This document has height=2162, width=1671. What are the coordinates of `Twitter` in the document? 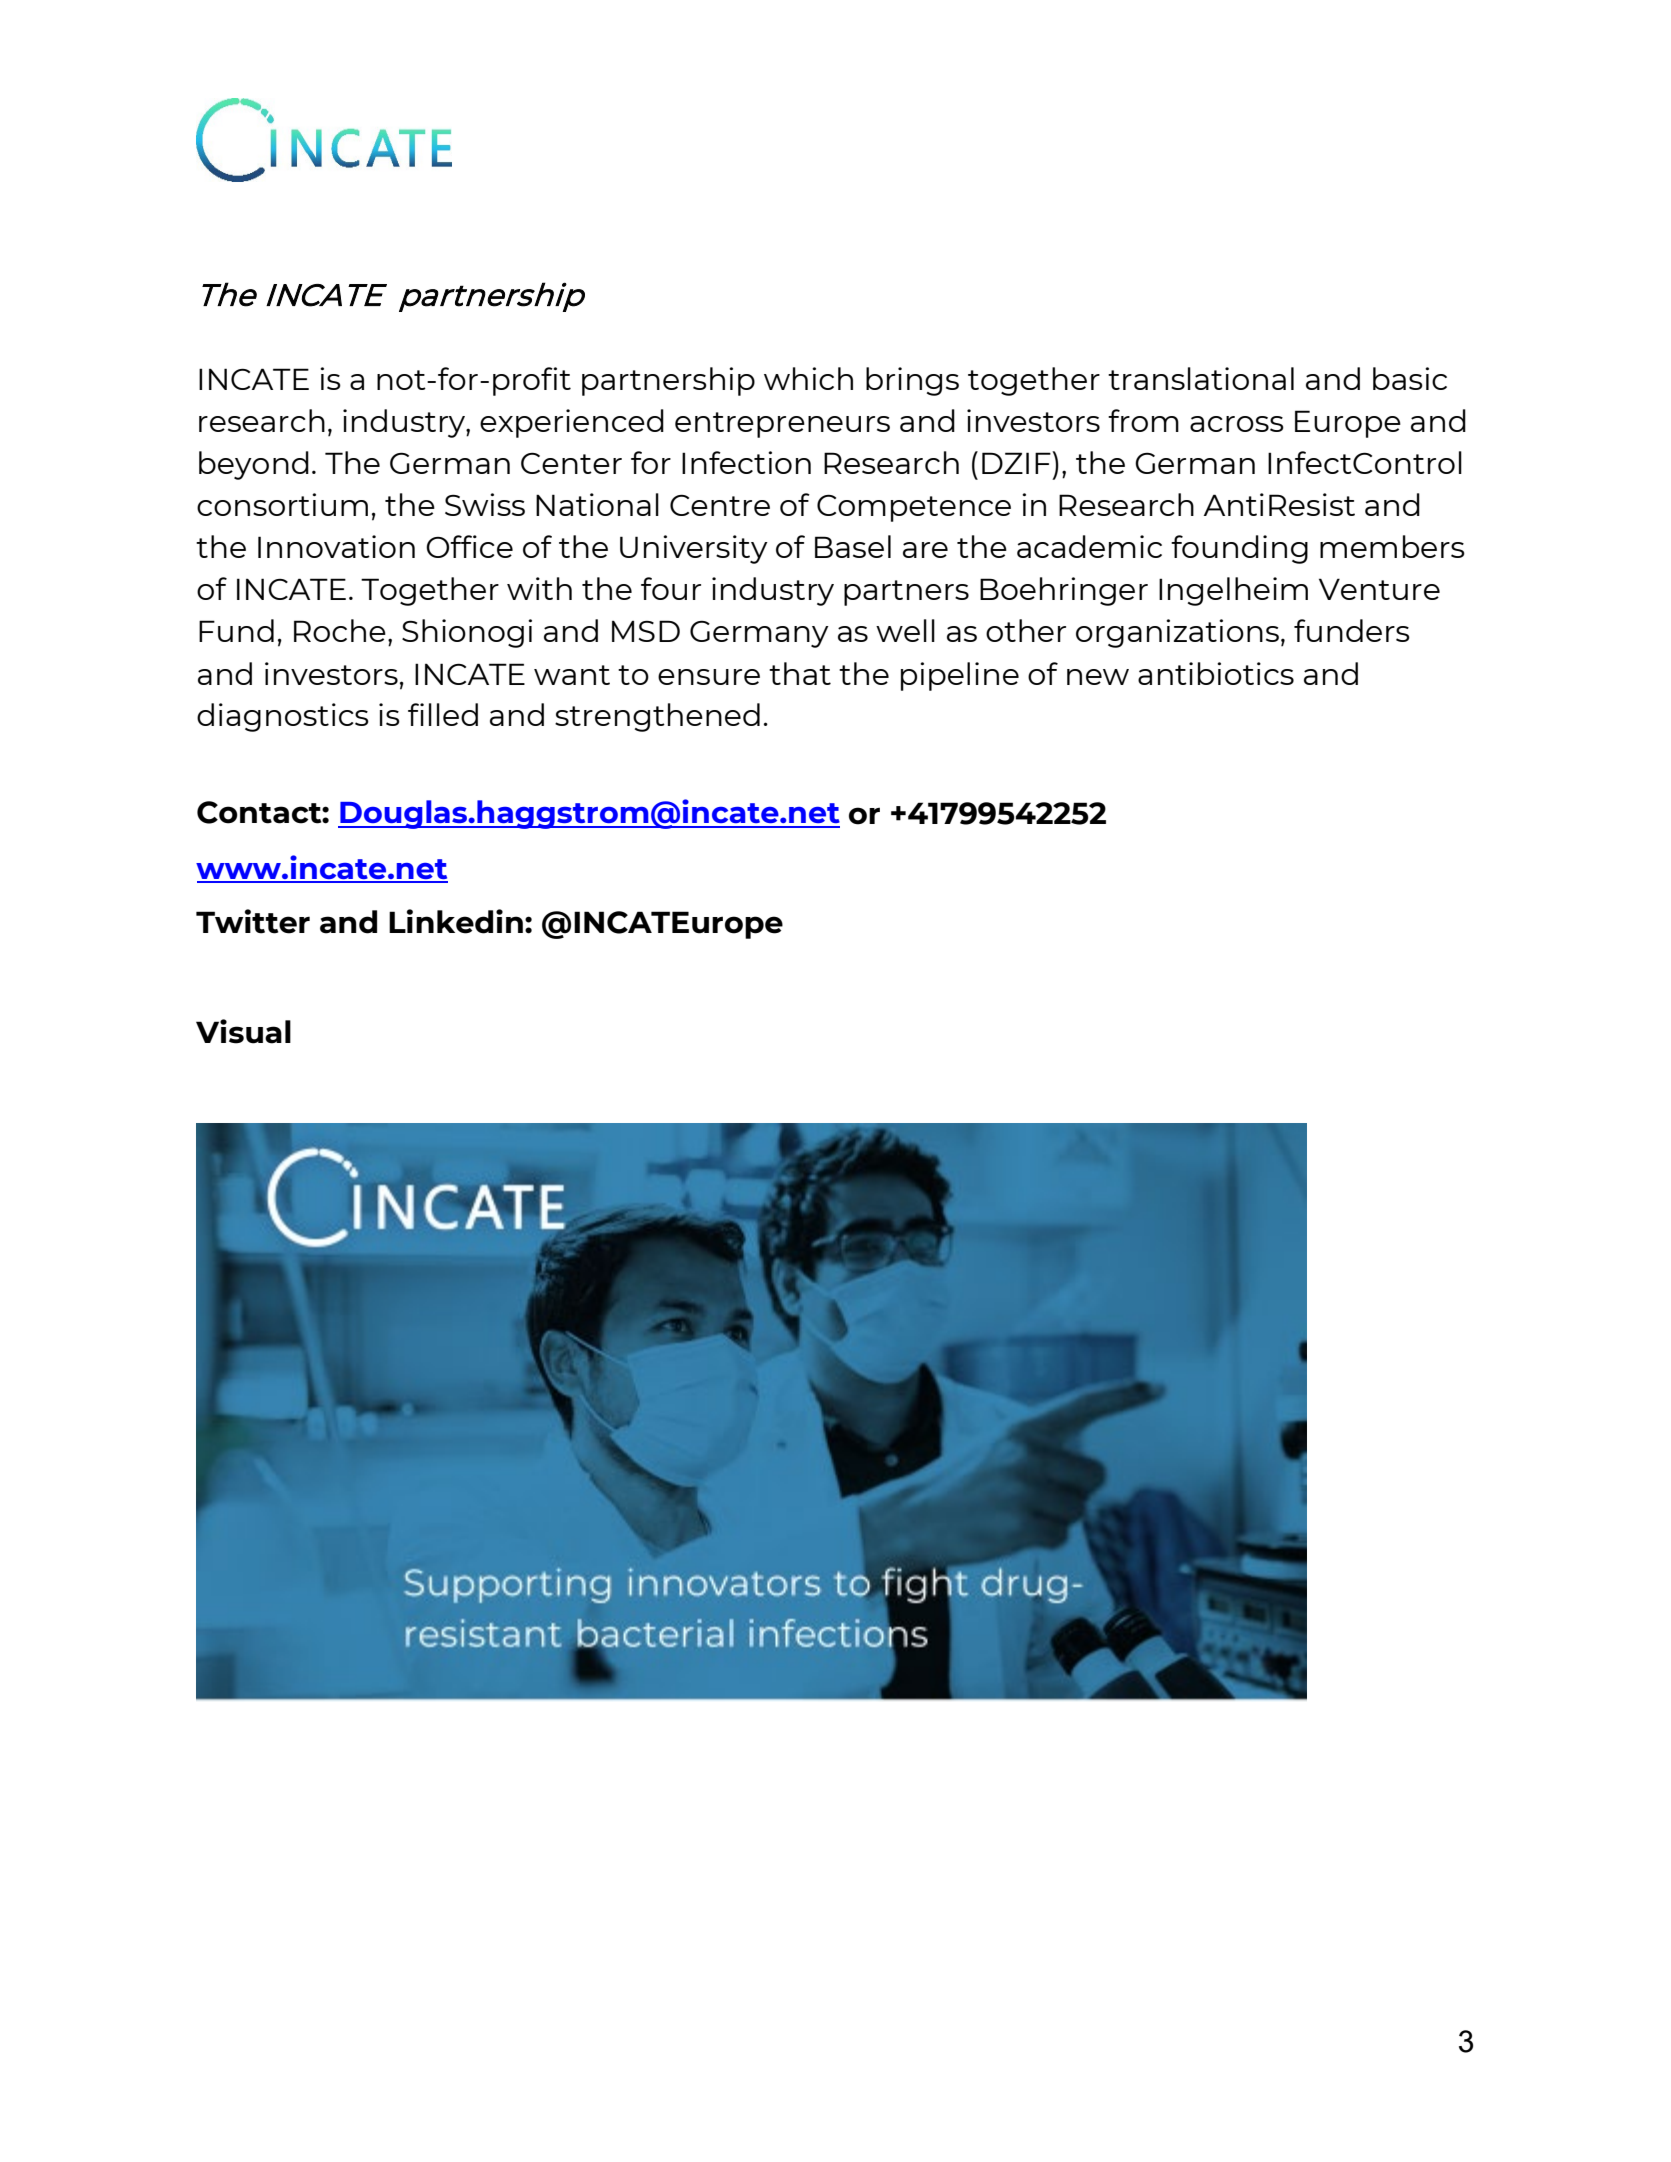 It's located at (253, 921).
